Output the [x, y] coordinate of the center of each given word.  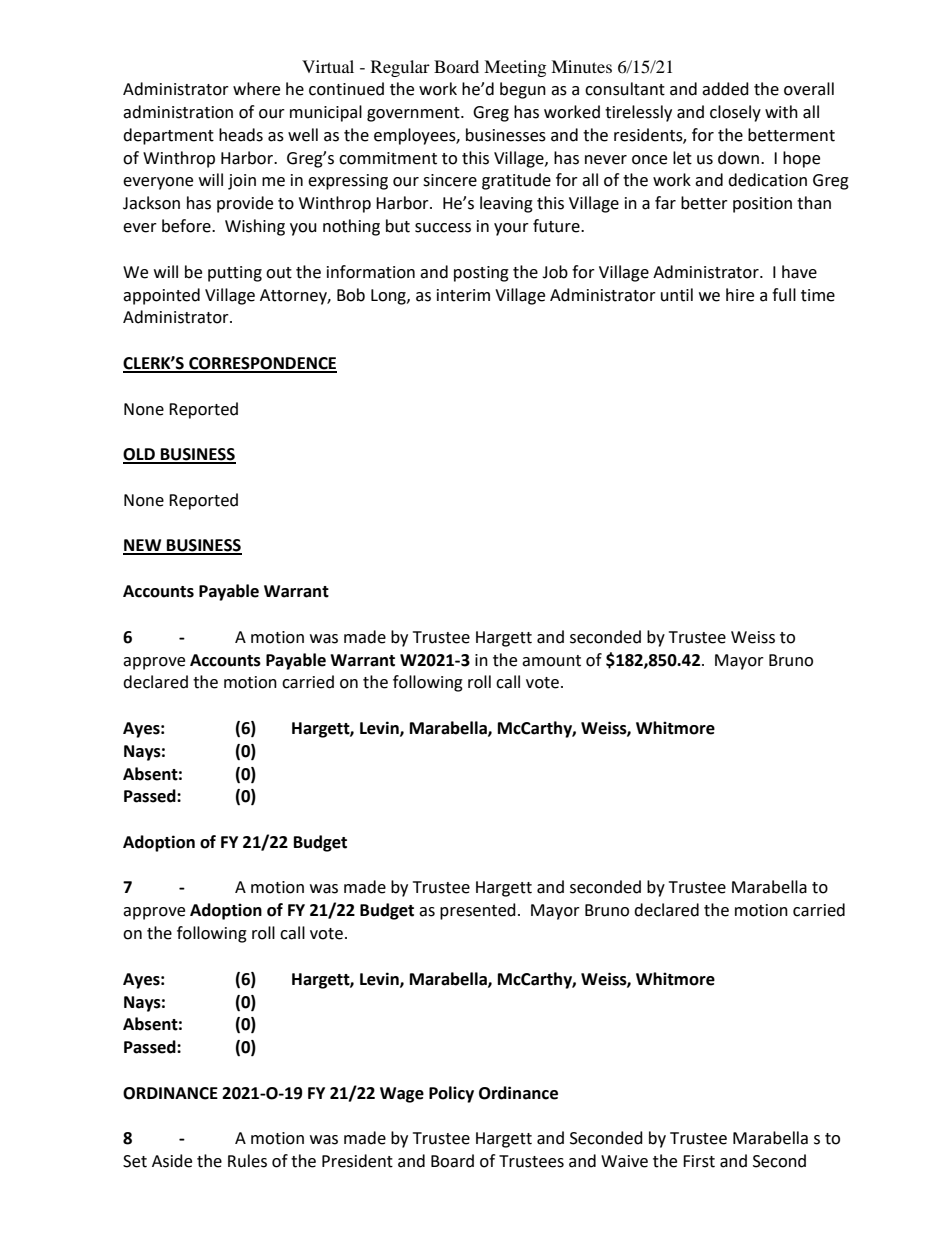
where [256, 89]
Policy [451, 1094]
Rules [247, 1161]
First [699, 1161]
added [725, 89]
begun [523, 90]
